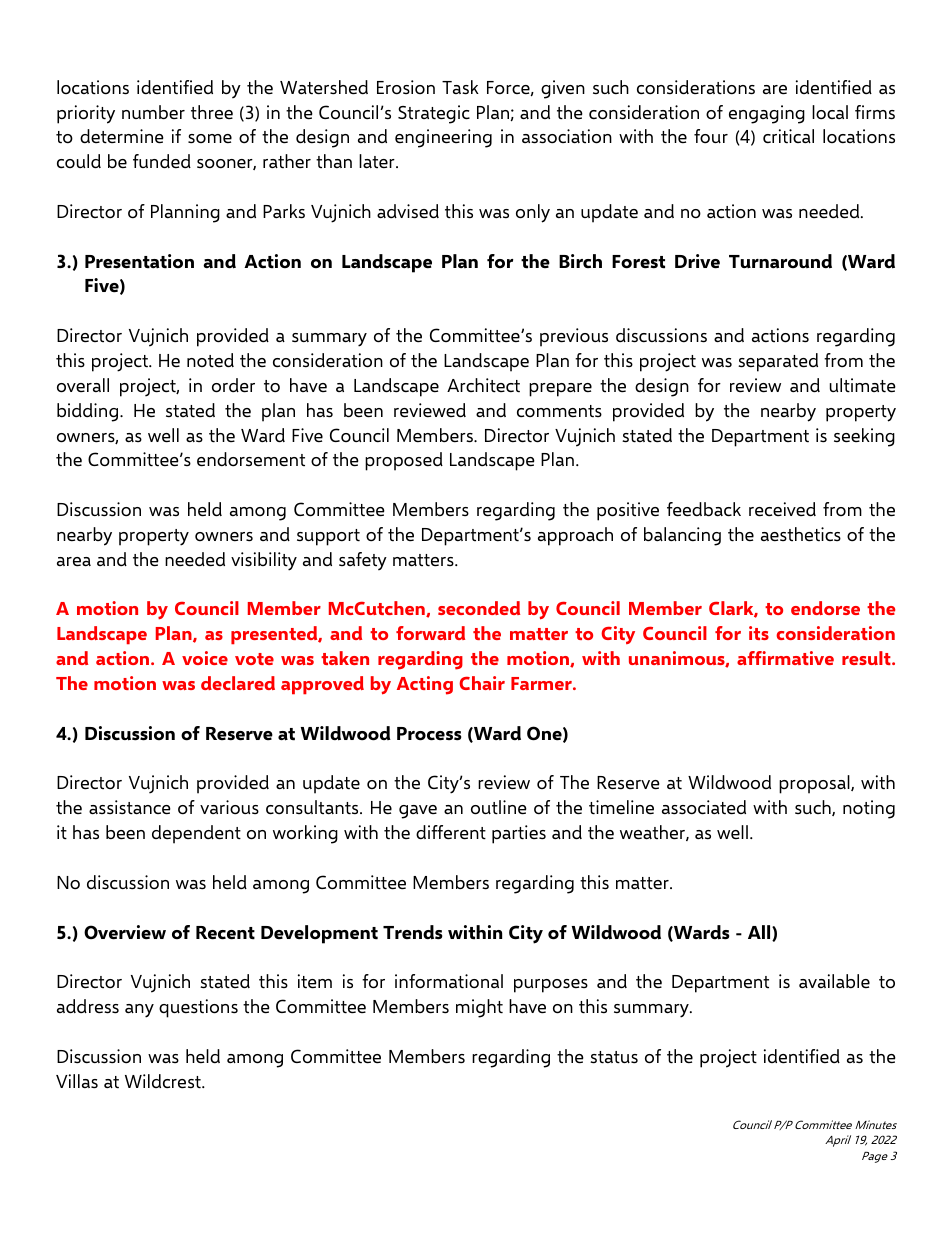 This page has height=1233, width=952. What do you see at coordinates (767, 114) in the page?
I see `engaging` at bounding box center [767, 114].
